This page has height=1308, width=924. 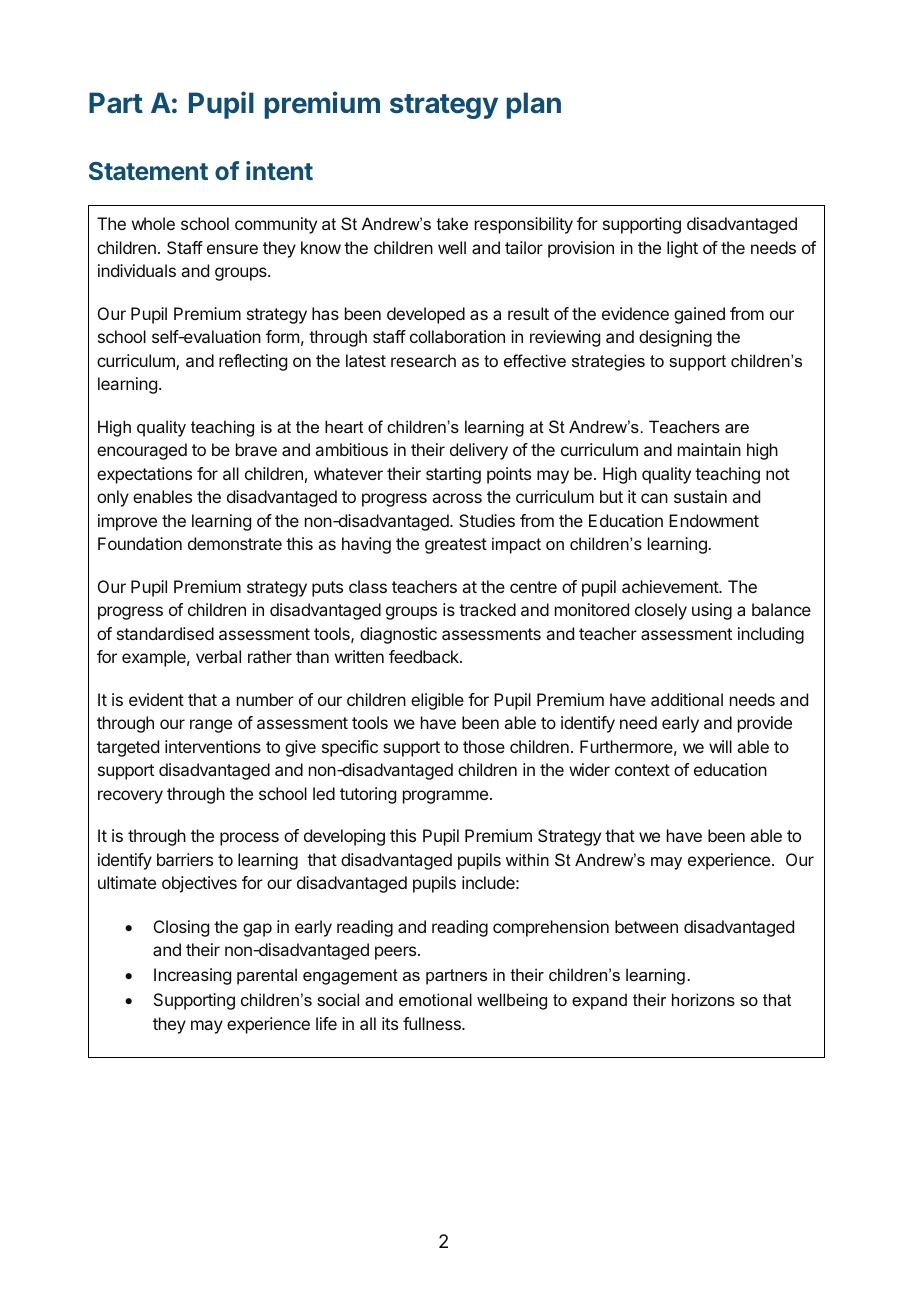 What do you see at coordinates (709, 449) in the page?
I see `maintain` at bounding box center [709, 449].
